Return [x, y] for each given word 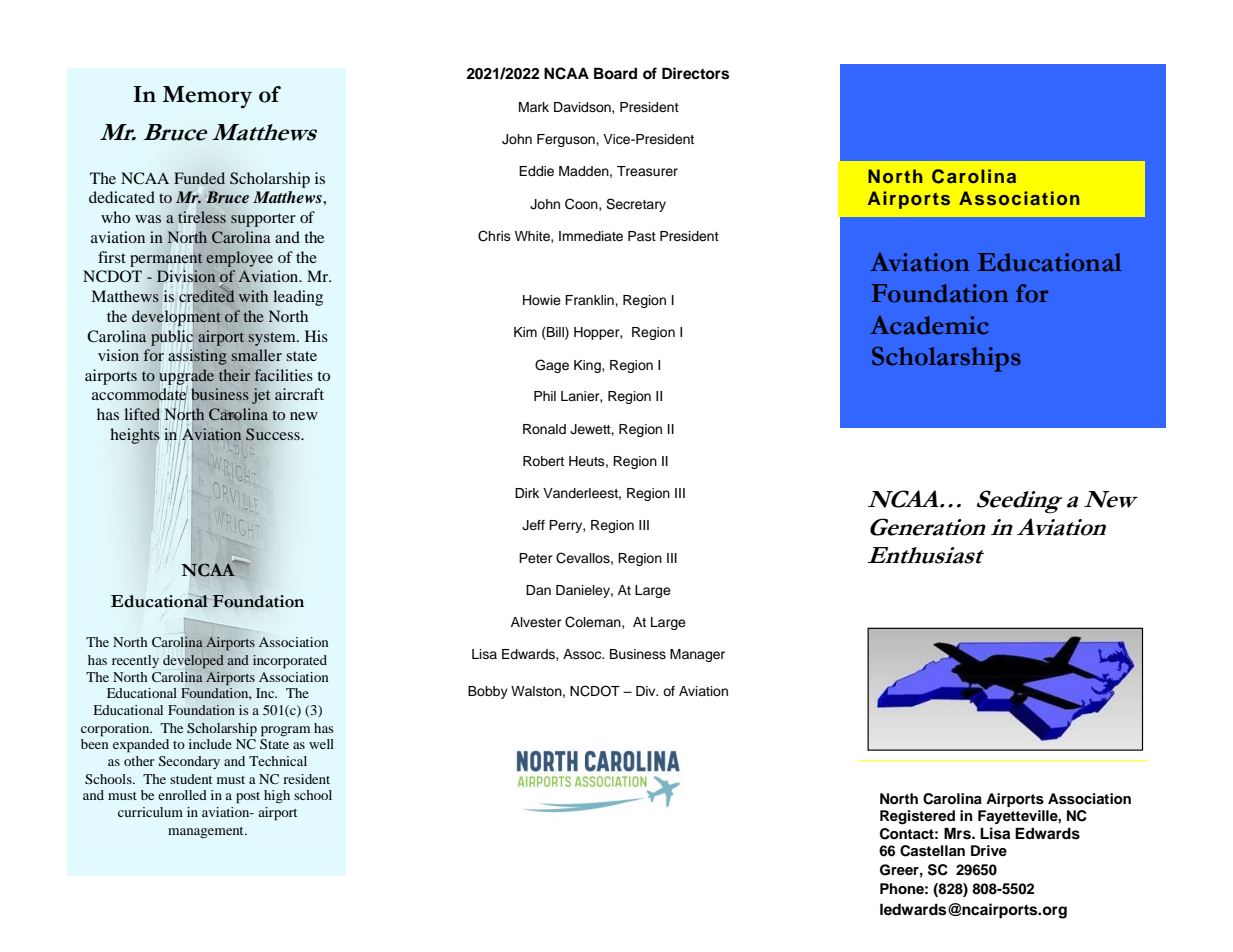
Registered [917, 817]
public [173, 337]
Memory [207, 97]
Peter [536, 558]
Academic [929, 325]
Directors [695, 73]
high [277, 797]
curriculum [150, 812]
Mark [534, 107]
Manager [697, 655]
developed [193, 662]
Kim [525, 332]
